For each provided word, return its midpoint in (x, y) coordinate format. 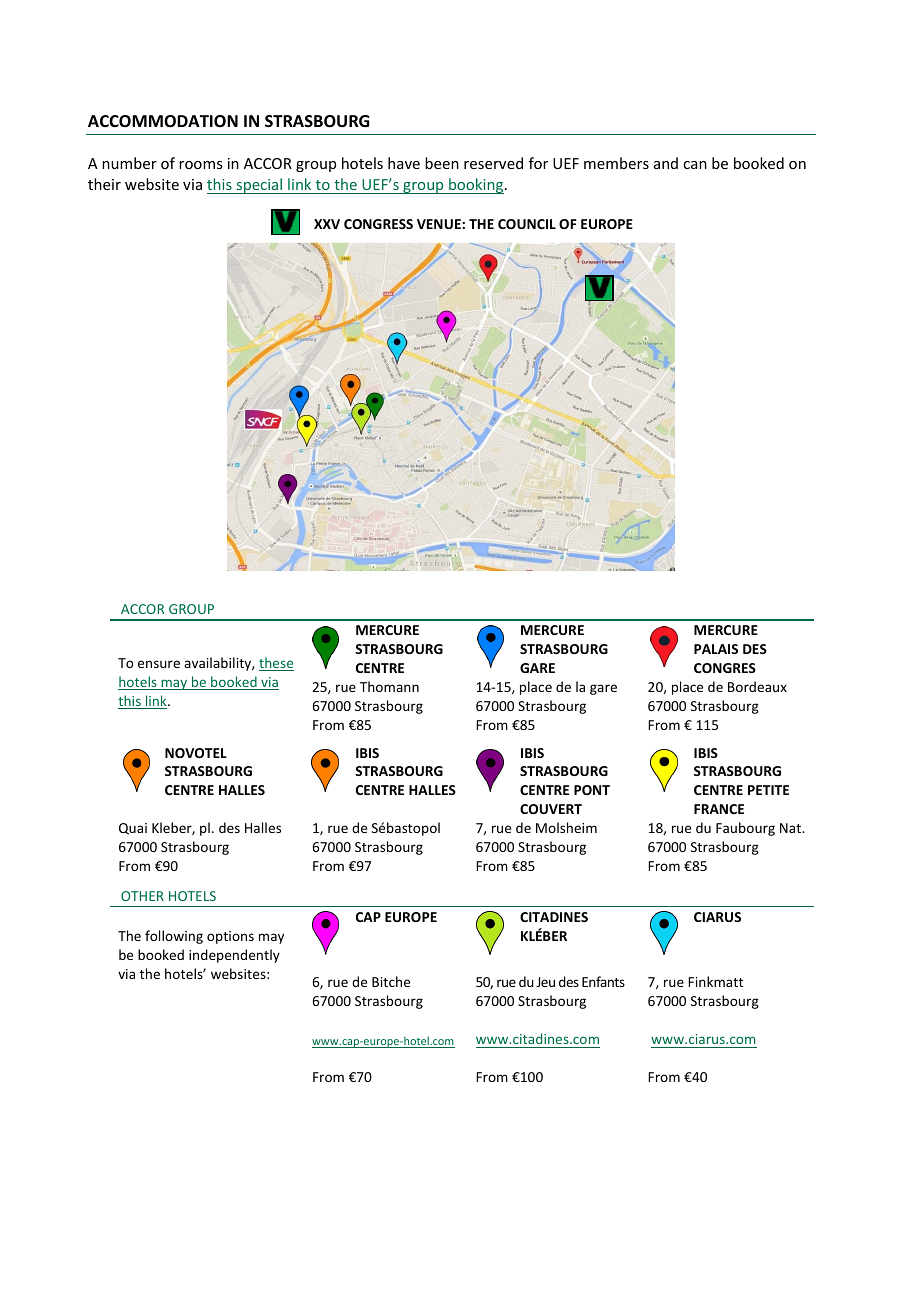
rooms (200, 165)
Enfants (603, 981)
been (442, 163)
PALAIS (716, 649)
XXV (327, 224)
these (276, 664)
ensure (159, 664)
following (174, 937)
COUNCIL (527, 224)
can (695, 165)
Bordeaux (757, 686)
